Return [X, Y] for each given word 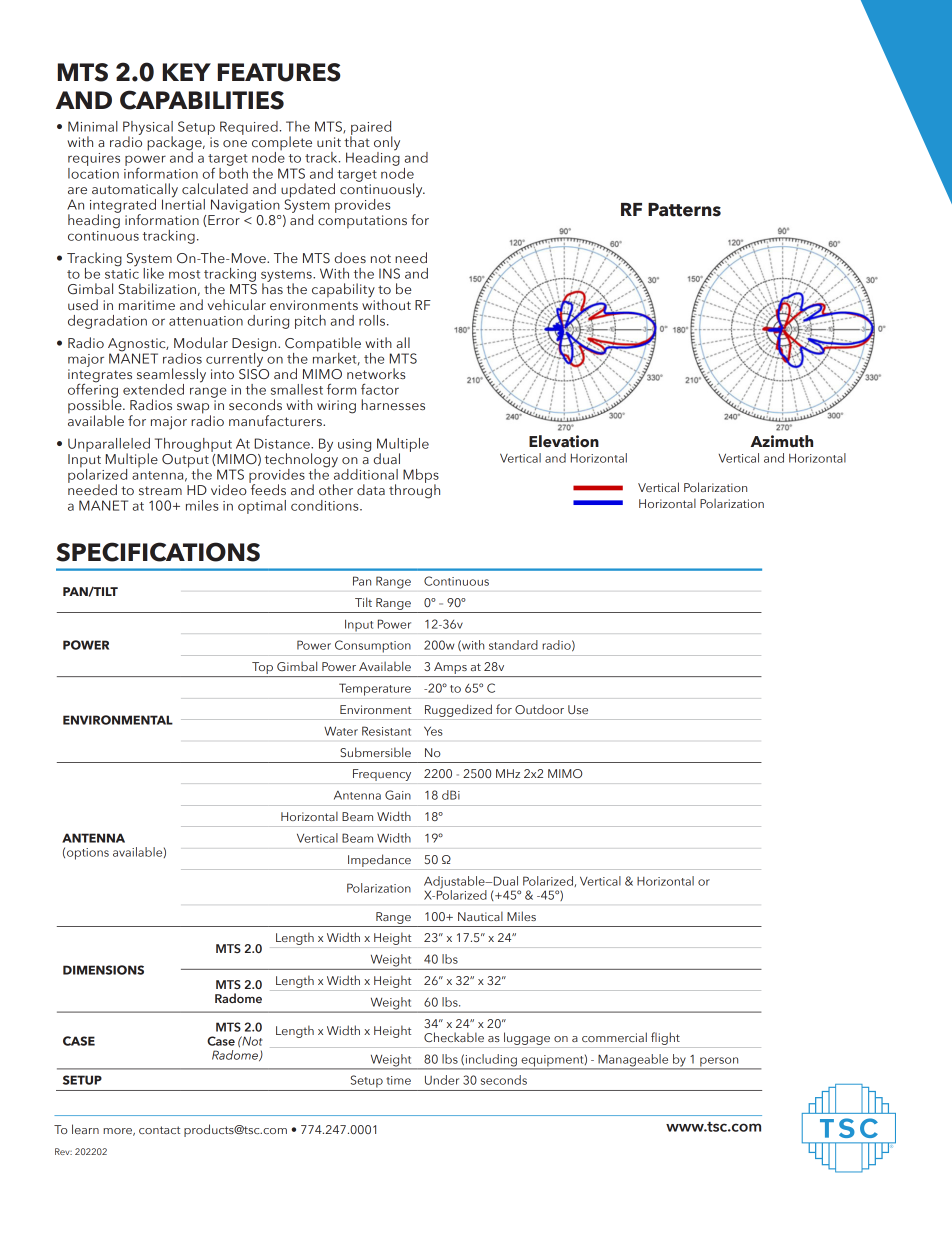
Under [442, 1080]
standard [513, 645]
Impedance [379, 860]
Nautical [480, 916]
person [719, 1063]
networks [376, 373]
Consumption [373, 646]
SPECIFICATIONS [158, 552]
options [88, 854]
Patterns [684, 210]
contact [159, 1130]
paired [371, 129]
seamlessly [171, 376]
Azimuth [782, 441]
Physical [148, 129]
